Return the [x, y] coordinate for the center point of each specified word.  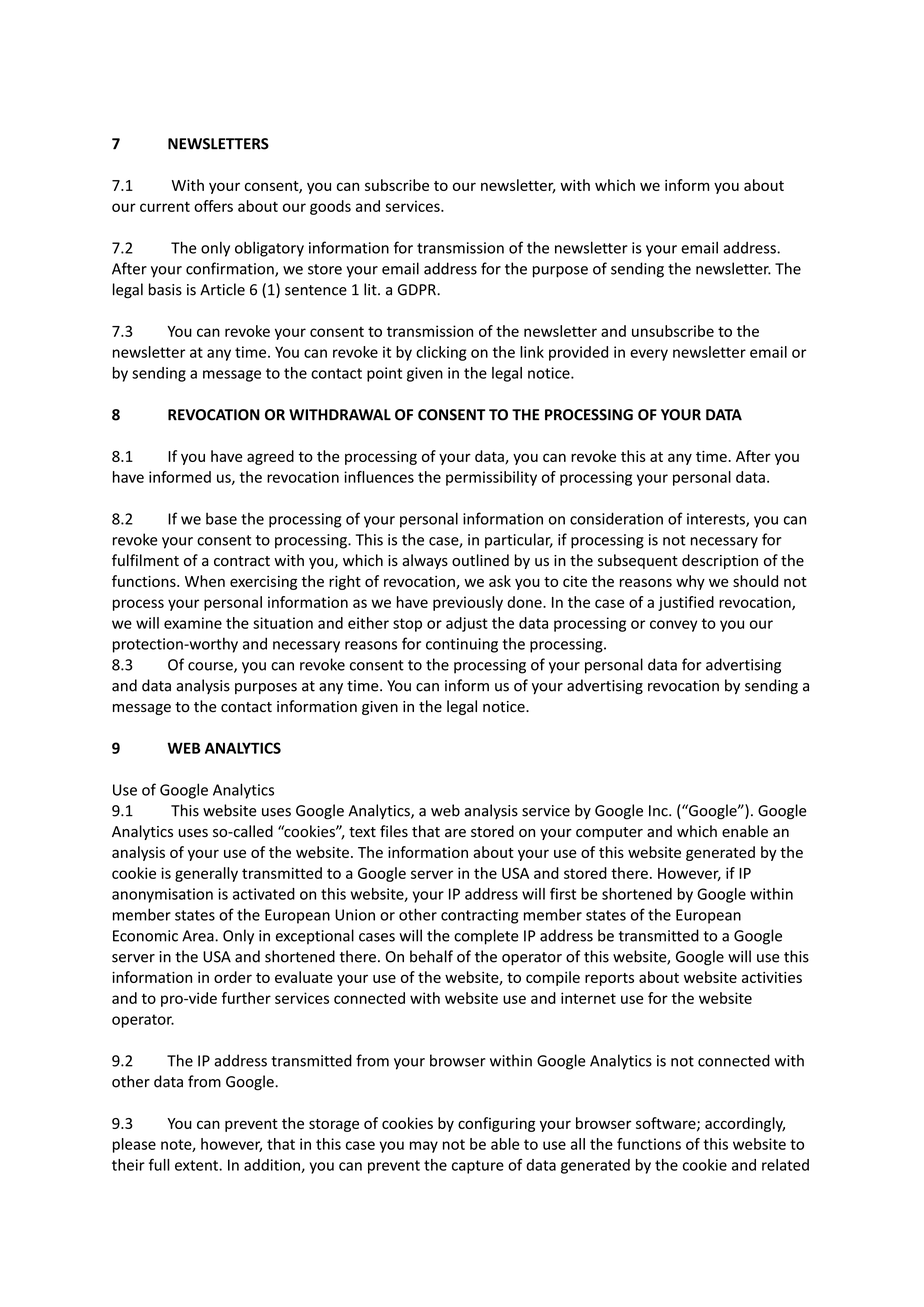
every [649, 355]
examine [193, 623]
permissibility [491, 478]
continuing [462, 645]
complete [486, 937]
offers [213, 206]
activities [772, 977]
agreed [270, 457]
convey [673, 626]
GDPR [418, 290]
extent [197, 1165]
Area [199, 936]
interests [717, 520]
